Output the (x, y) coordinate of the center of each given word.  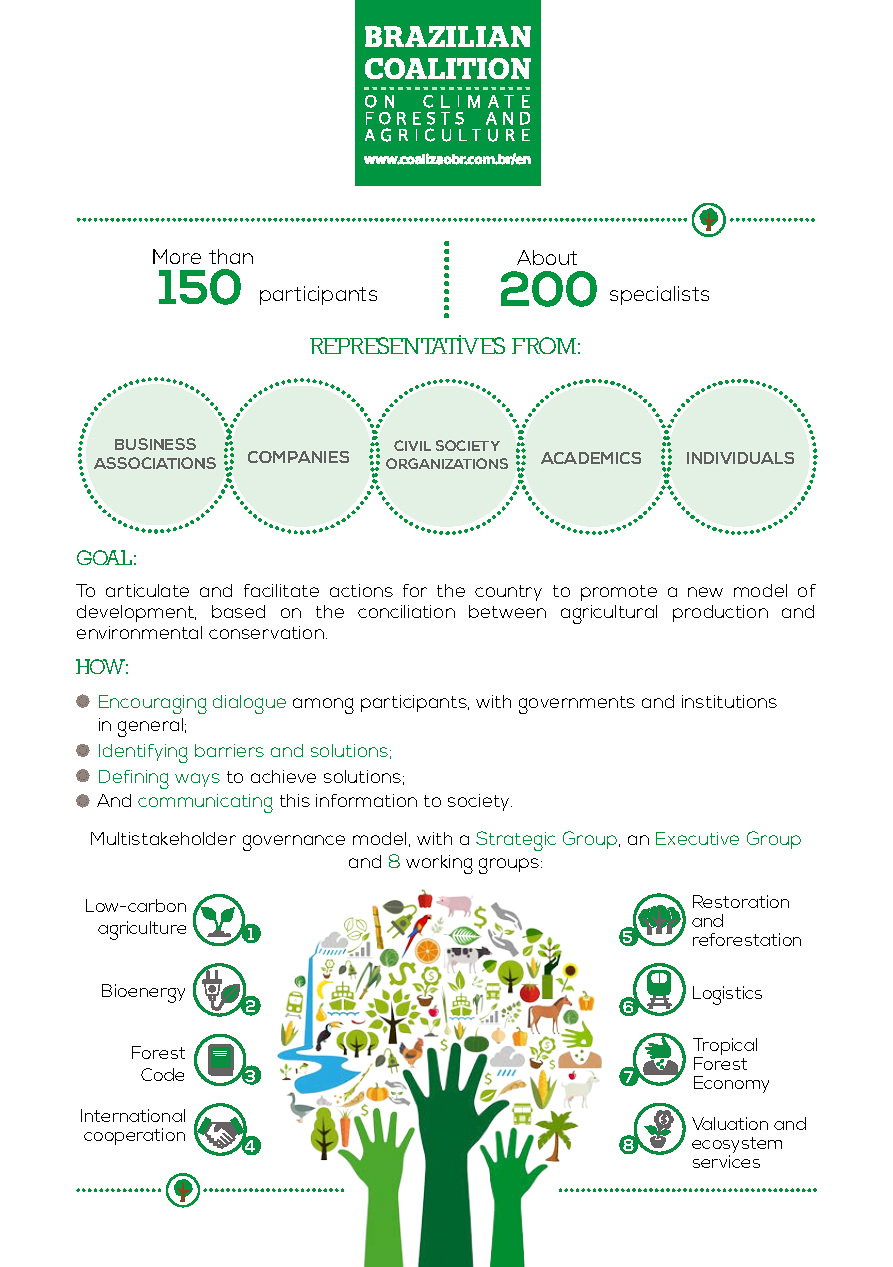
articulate (147, 590)
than (231, 256)
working (439, 864)
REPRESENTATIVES (407, 344)
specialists (659, 295)
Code (162, 1074)
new (705, 592)
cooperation (134, 1136)
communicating (205, 803)
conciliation (406, 611)
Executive (697, 838)
